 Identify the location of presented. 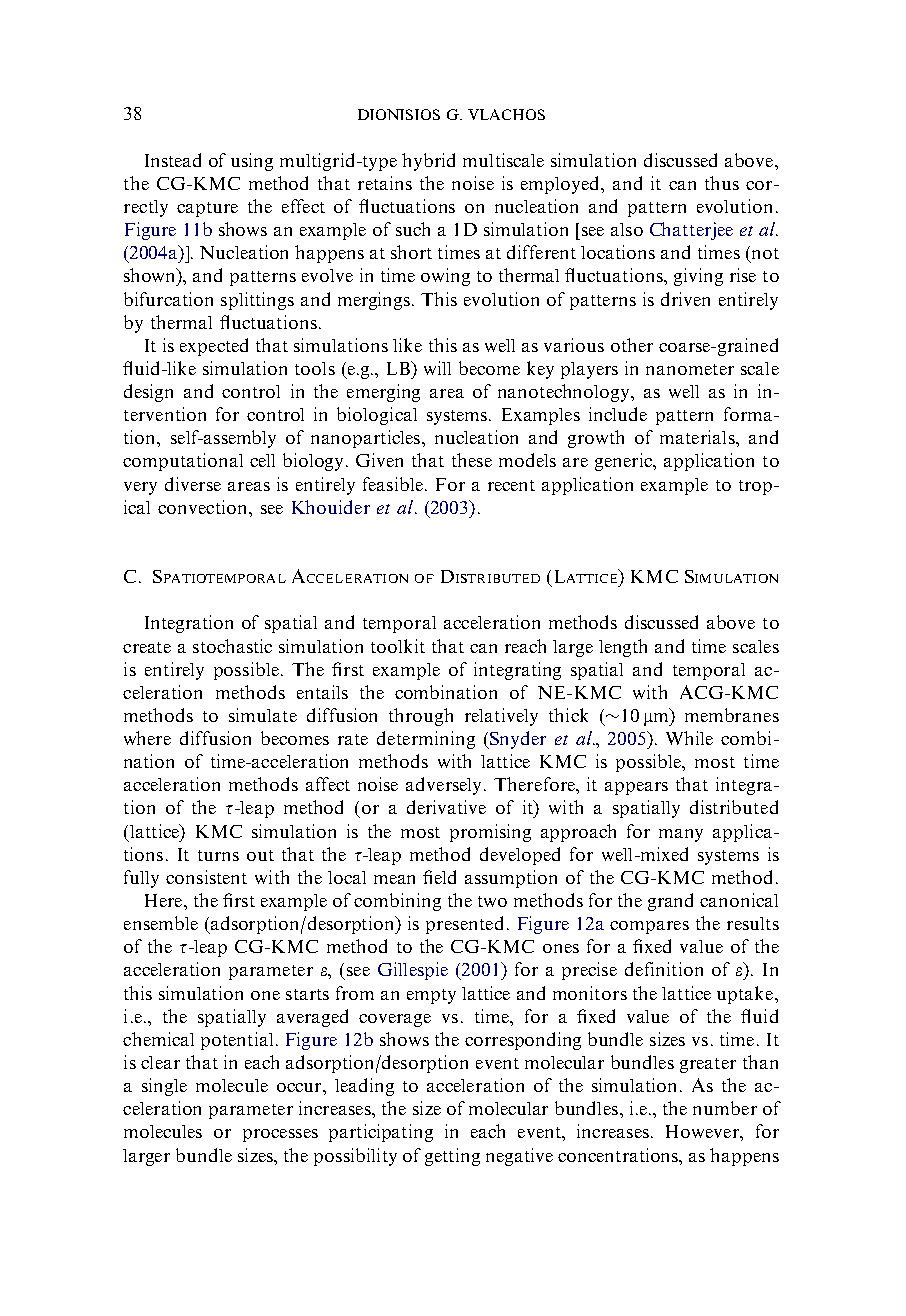
(464, 925).
